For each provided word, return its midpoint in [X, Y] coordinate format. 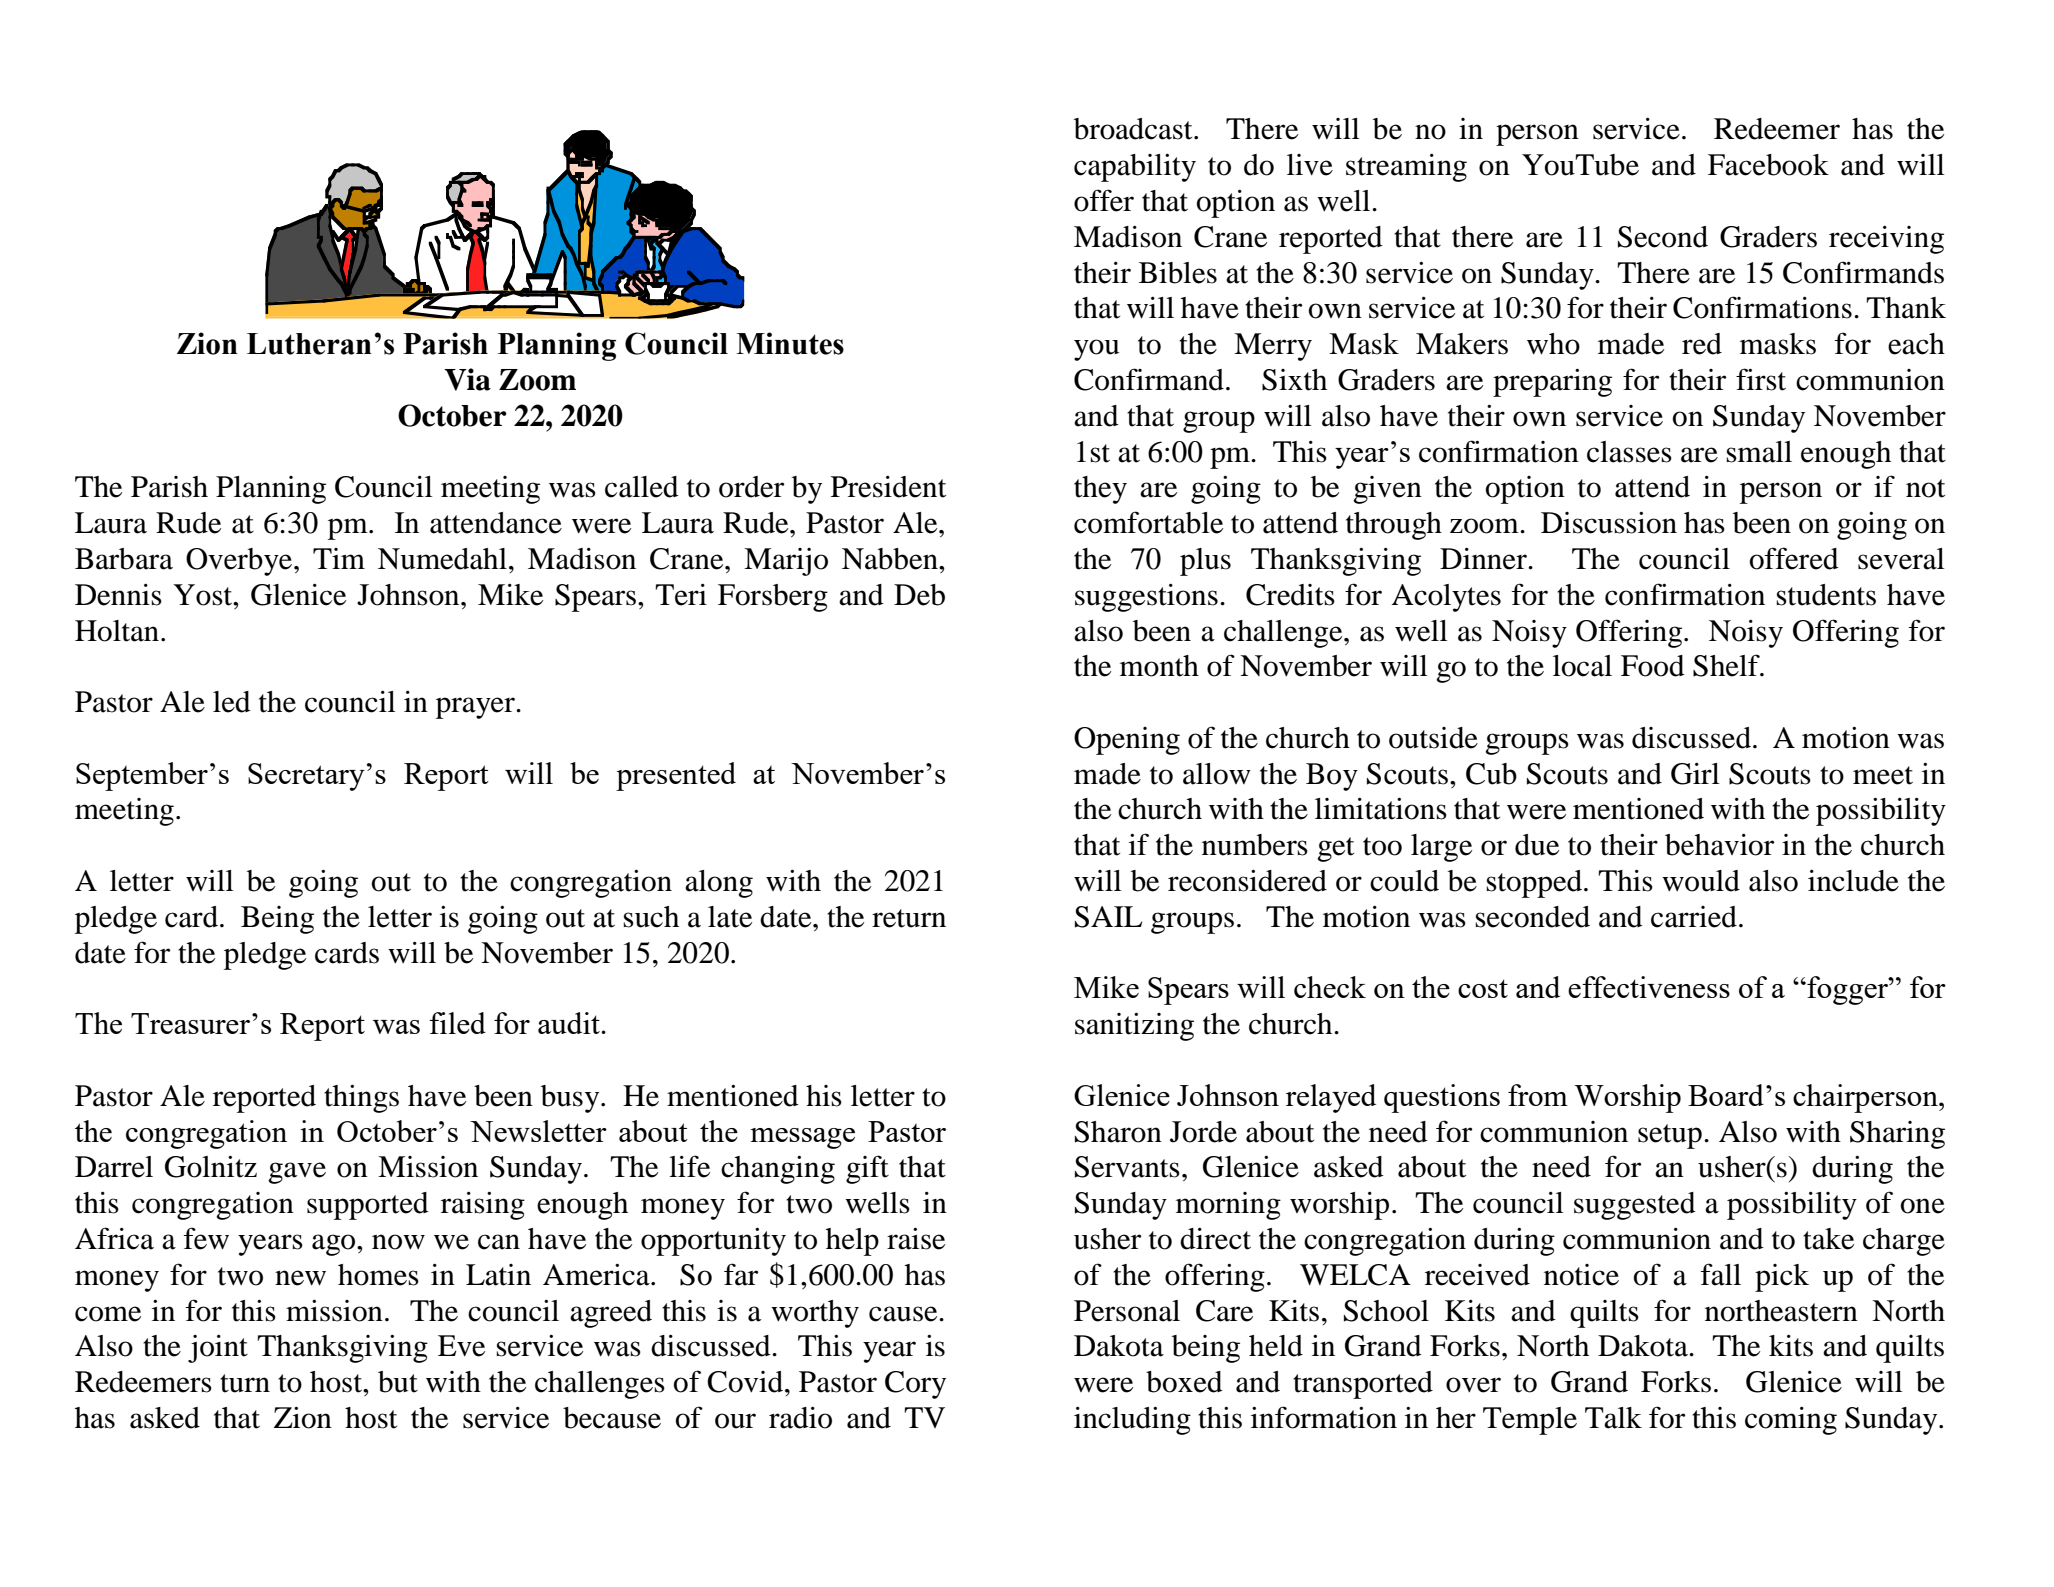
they [1100, 490]
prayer [477, 708]
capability [1135, 168]
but [398, 1382]
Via [467, 379]
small [1759, 452]
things [361, 1099]
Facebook [1768, 165]
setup [1670, 1136]
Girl [1695, 774]
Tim [339, 558]
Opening [1127, 741]
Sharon [1118, 1132]
